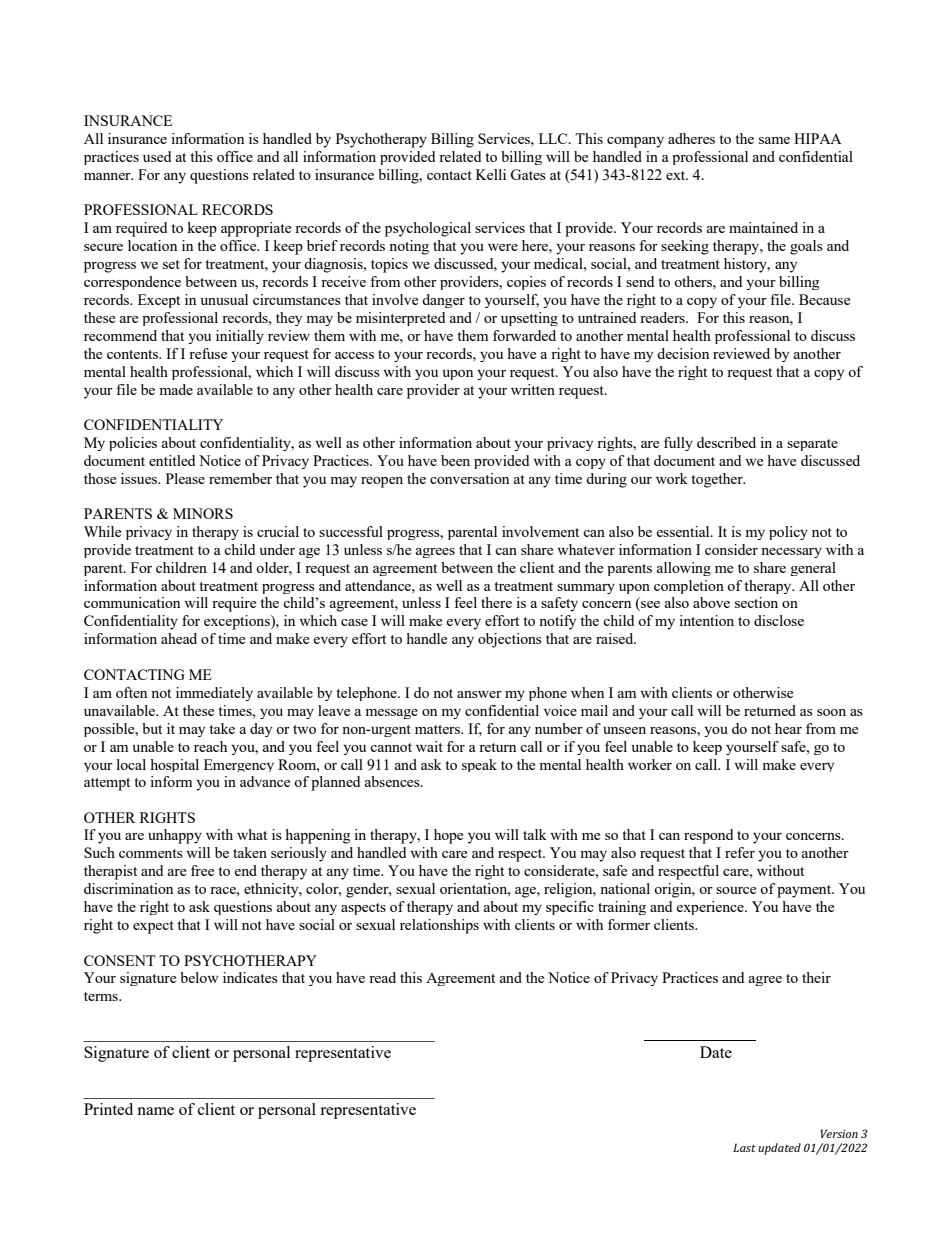 The image size is (952, 1233). What do you see at coordinates (779, 620) in the screenshot?
I see `disclose` at bounding box center [779, 620].
